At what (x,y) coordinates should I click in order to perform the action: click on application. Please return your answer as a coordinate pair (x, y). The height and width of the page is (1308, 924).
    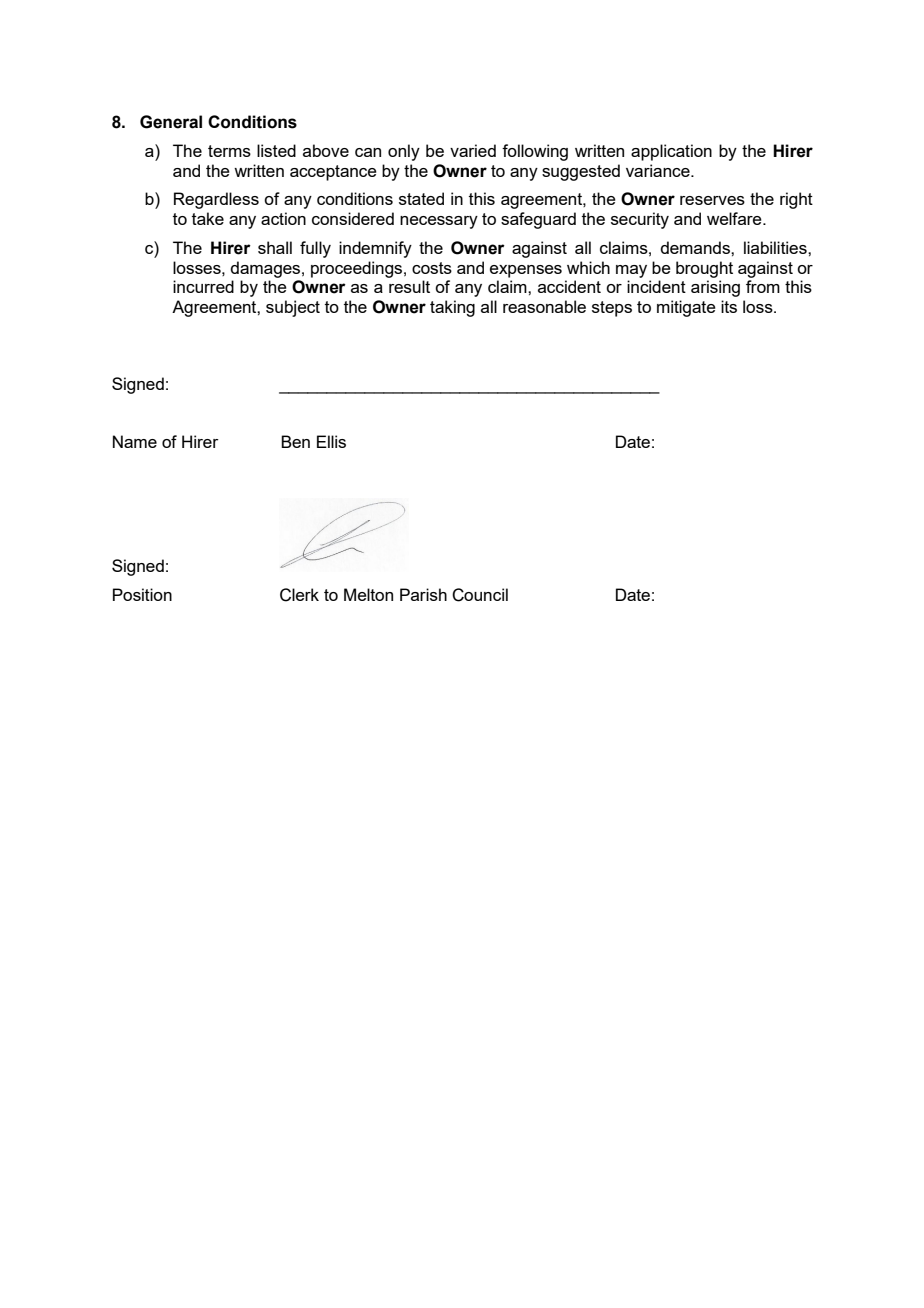
    Looking at the image, I should click on (671, 152).
